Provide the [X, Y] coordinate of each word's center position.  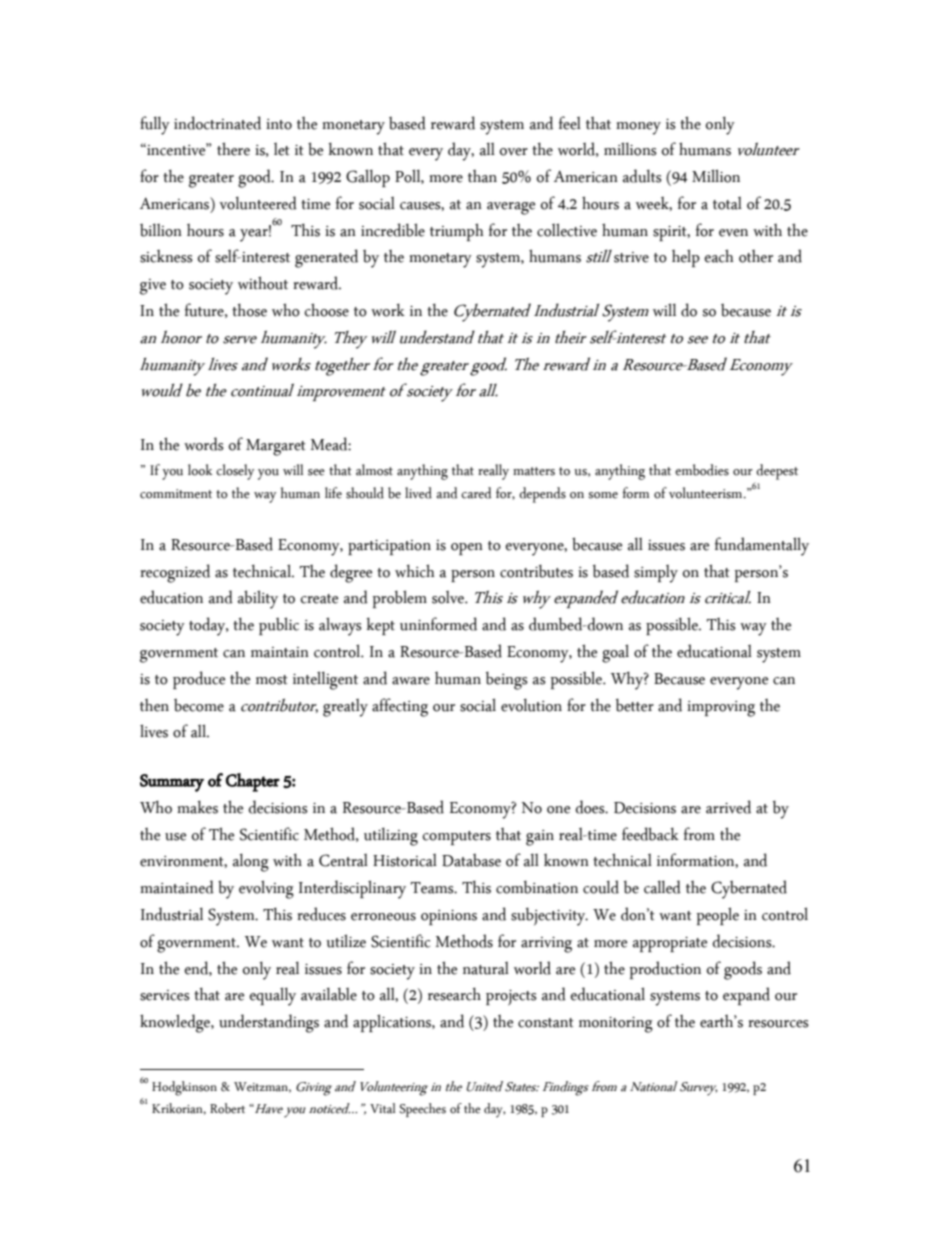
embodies [702, 470]
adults [642, 176]
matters [534, 471]
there [233, 149]
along [251, 863]
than [482, 176]
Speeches [422, 1110]
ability [258, 599]
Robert [227, 1108]
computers [457, 838]
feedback [650, 834]
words [204, 444]
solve [449, 597]
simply [656, 574]
